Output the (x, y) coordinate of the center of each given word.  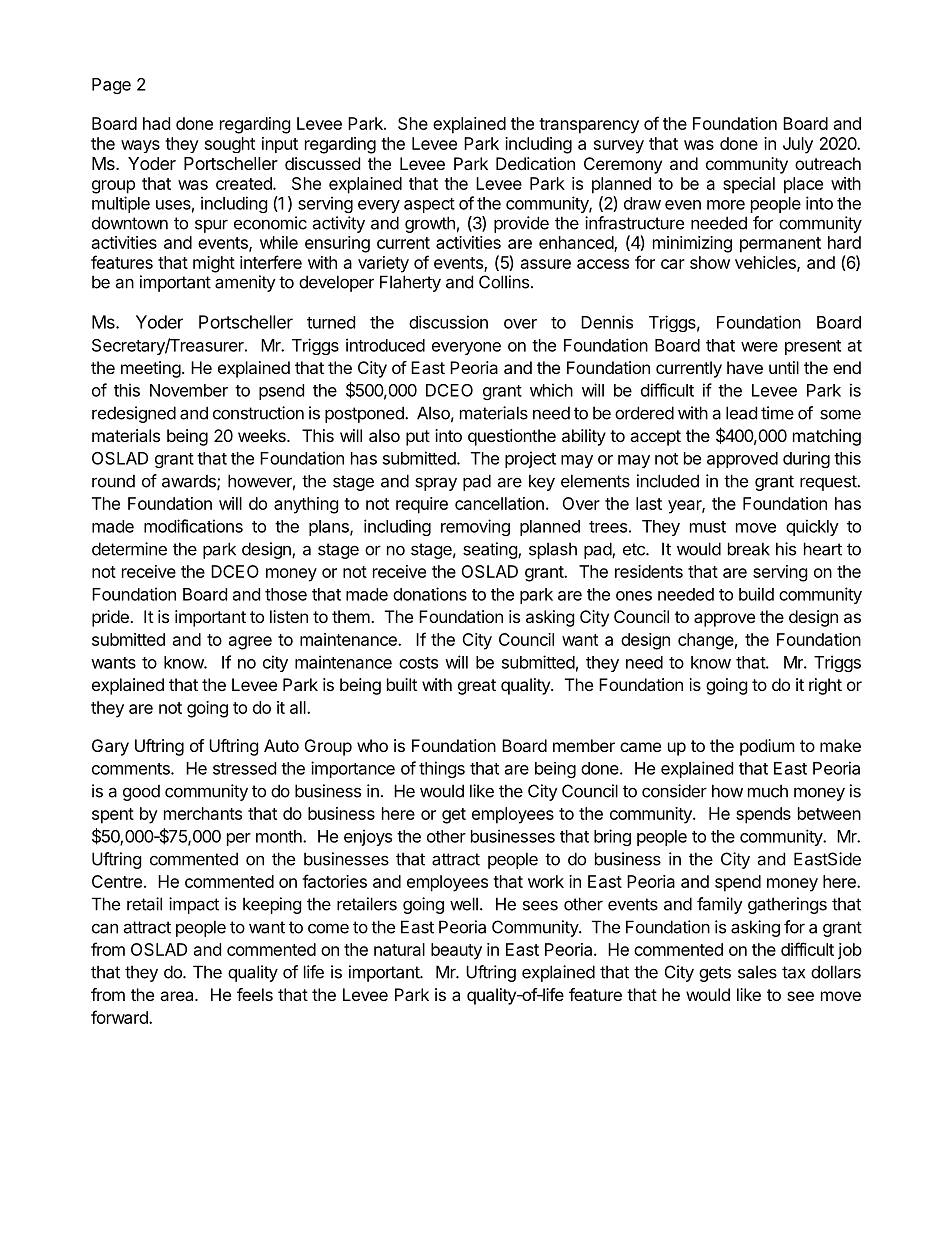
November (189, 390)
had (156, 123)
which (551, 390)
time (777, 413)
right (825, 686)
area (178, 996)
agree (250, 643)
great (477, 687)
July (798, 145)
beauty (456, 951)
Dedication (535, 163)
